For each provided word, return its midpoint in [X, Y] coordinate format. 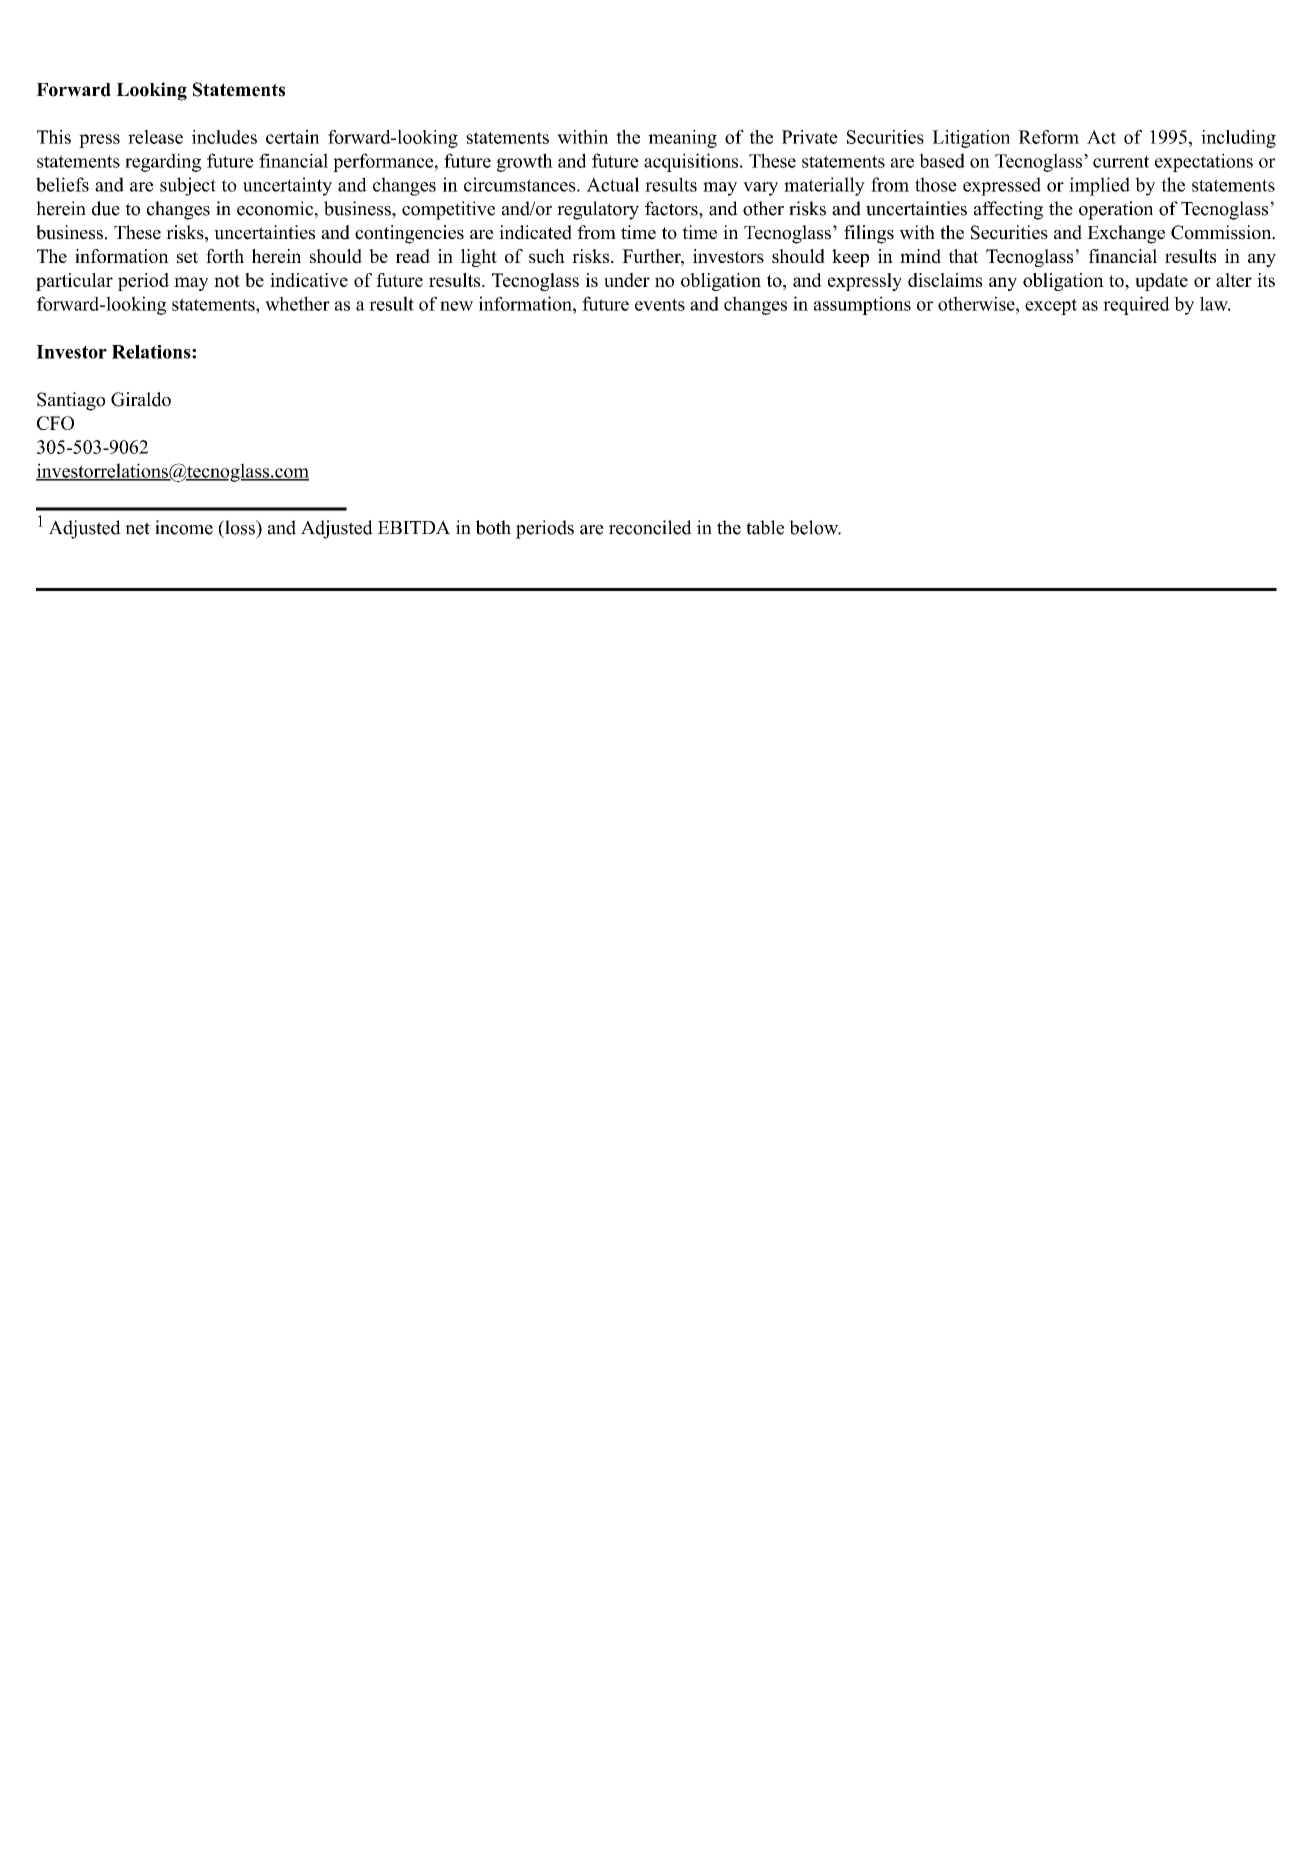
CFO [55, 423]
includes [224, 137]
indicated [535, 232]
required [1136, 305]
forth [225, 256]
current [1121, 161]
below [815, 527]
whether [297, 303]
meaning [682, 139]
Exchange [1126, 234]
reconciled [650, 527]
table [765, 527]
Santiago [71, 401]
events [660, 304]
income [184, 527]
